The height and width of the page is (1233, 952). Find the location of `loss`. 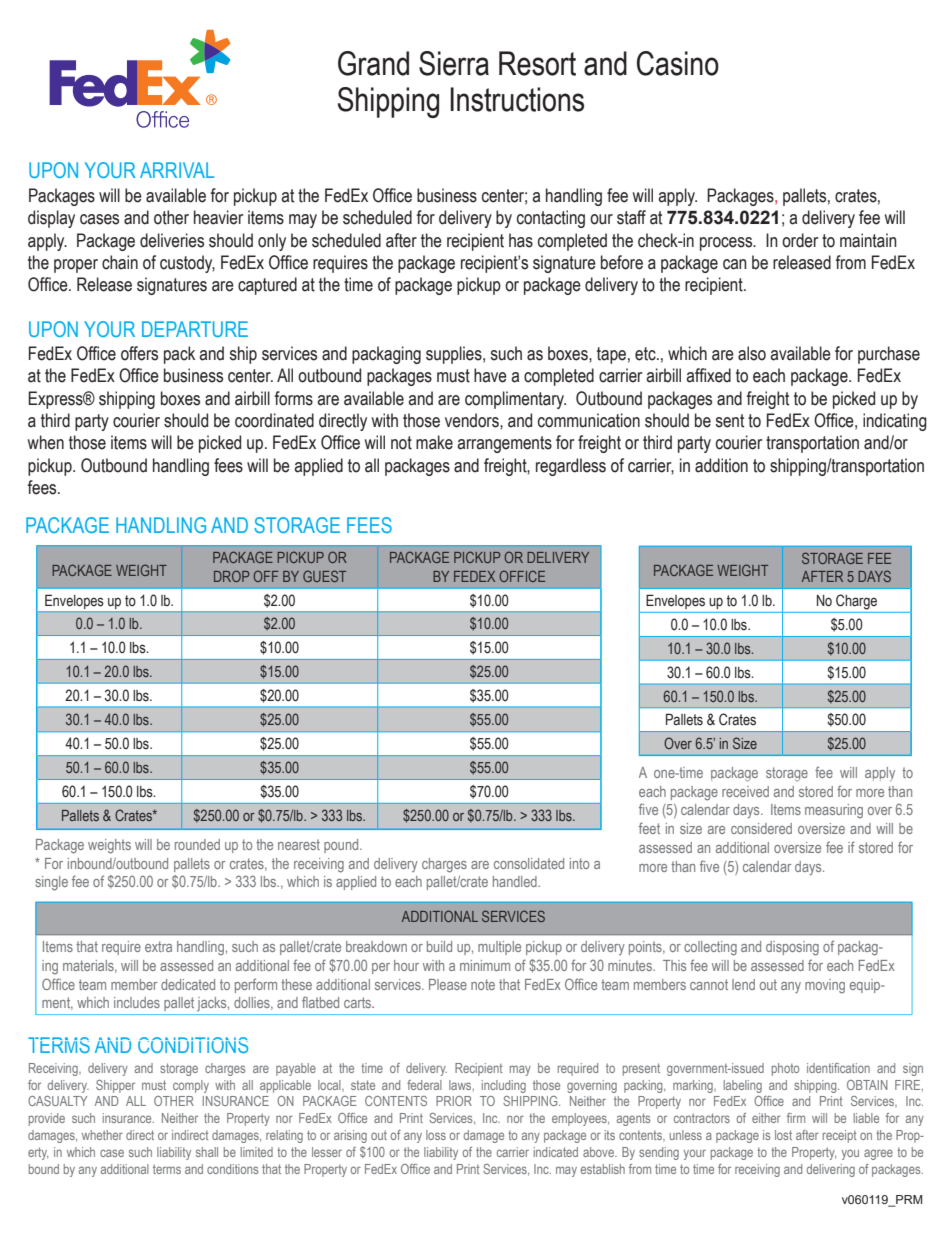

loss is located at coordinates (436, 1135).
